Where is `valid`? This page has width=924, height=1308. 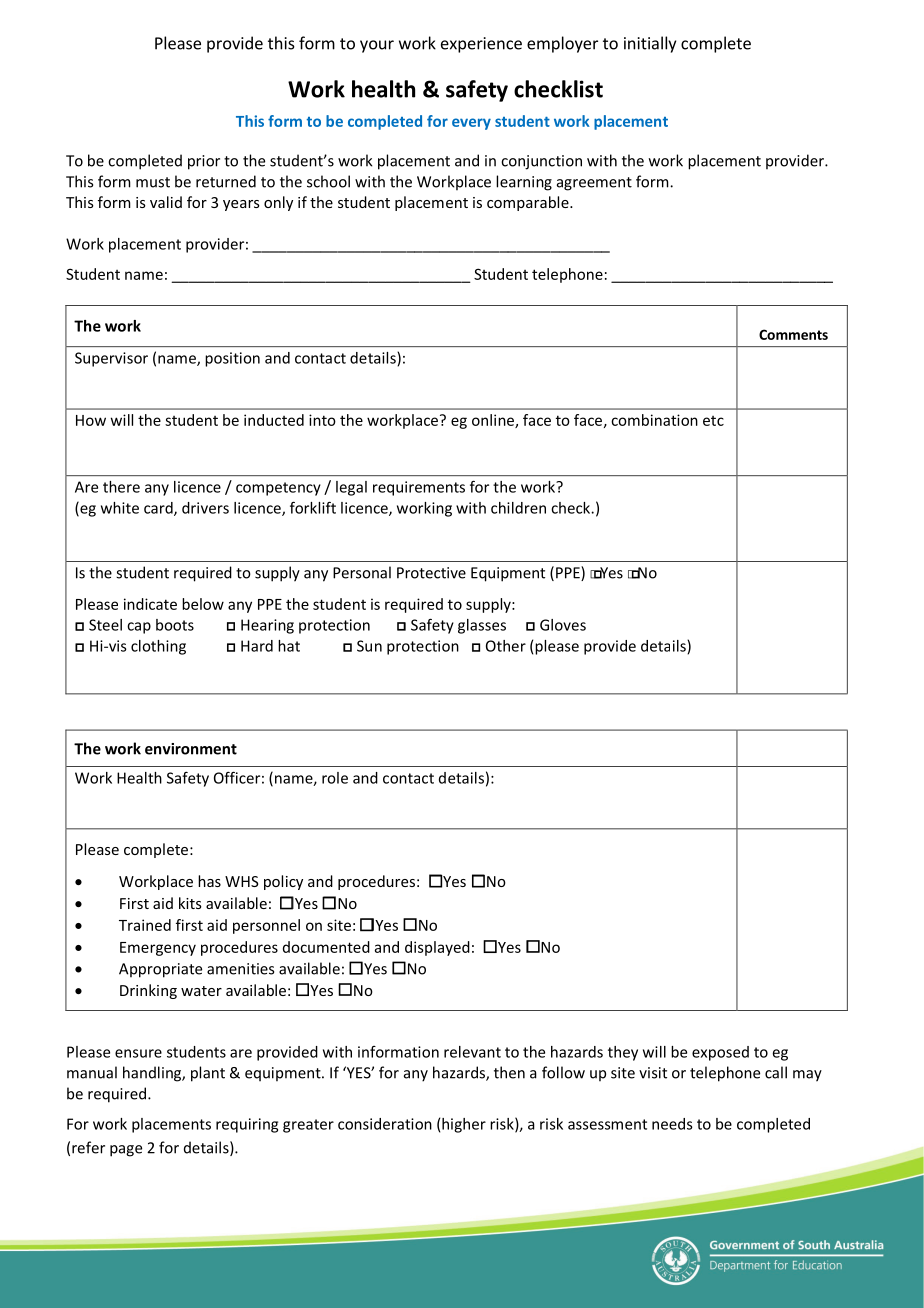 valid is located at coordinates (166, 202).
